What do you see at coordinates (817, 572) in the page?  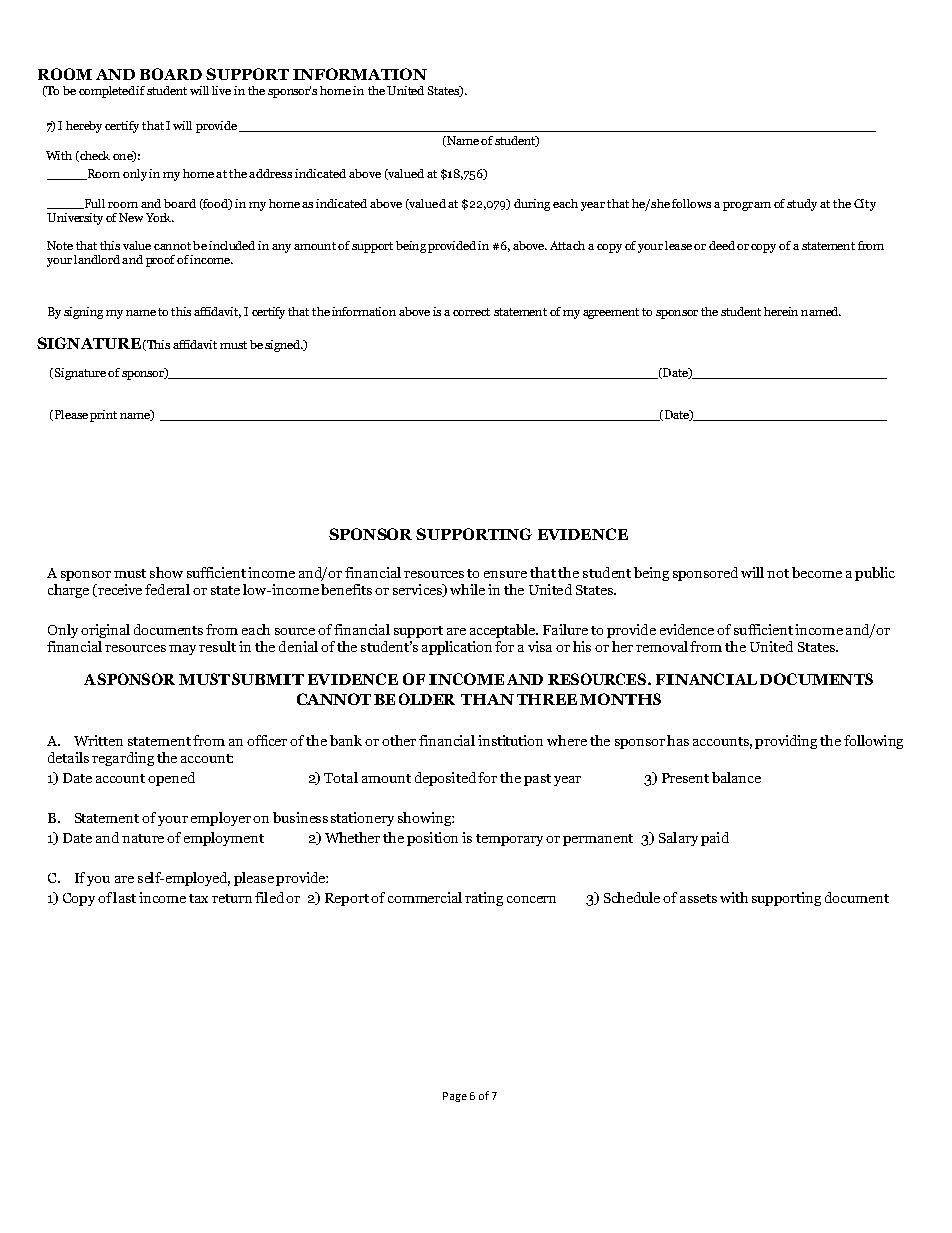 I see `become` at bounding box center [817, 572].
